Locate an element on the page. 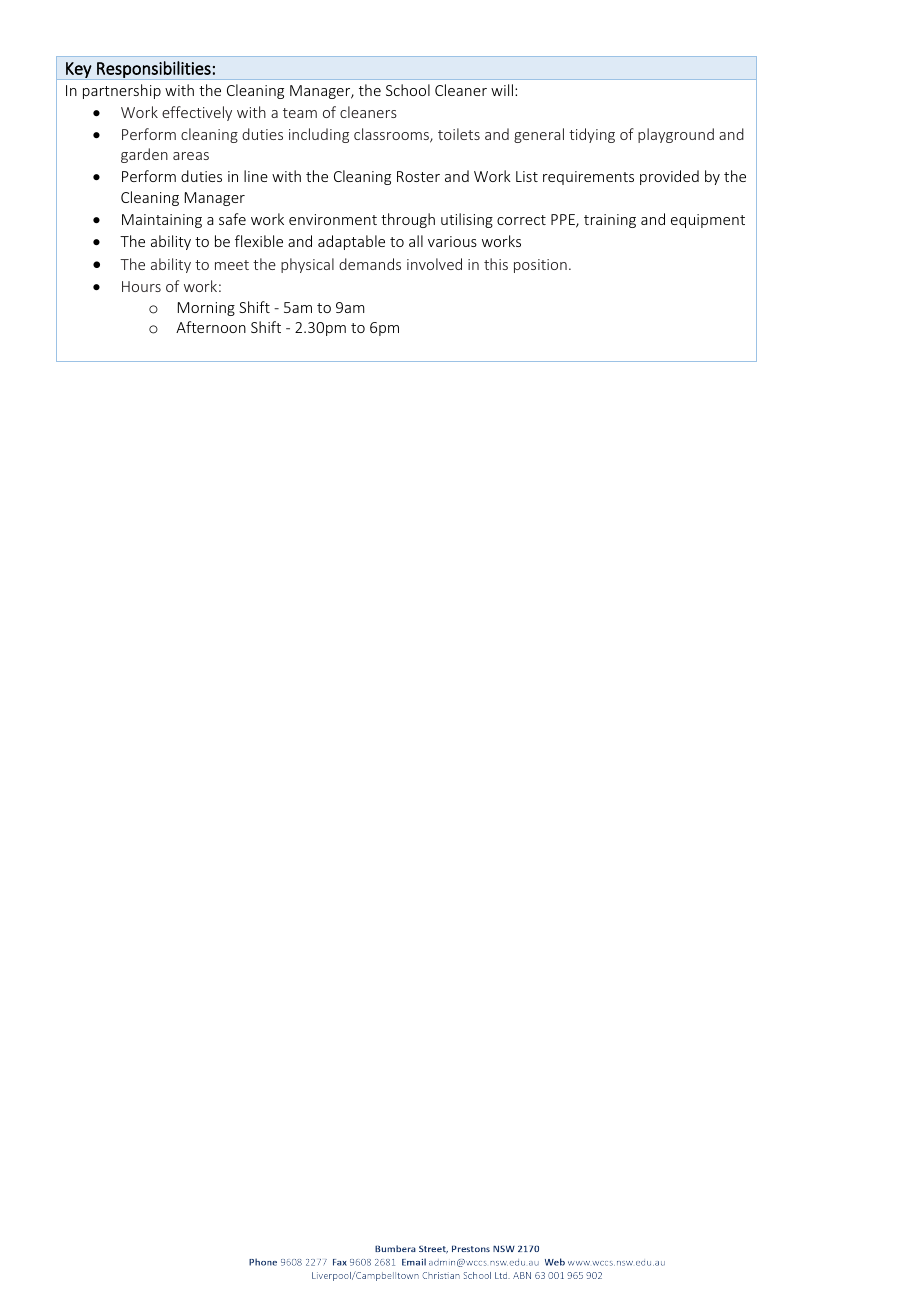  Afternoon is located at coordinates (211, 327).
